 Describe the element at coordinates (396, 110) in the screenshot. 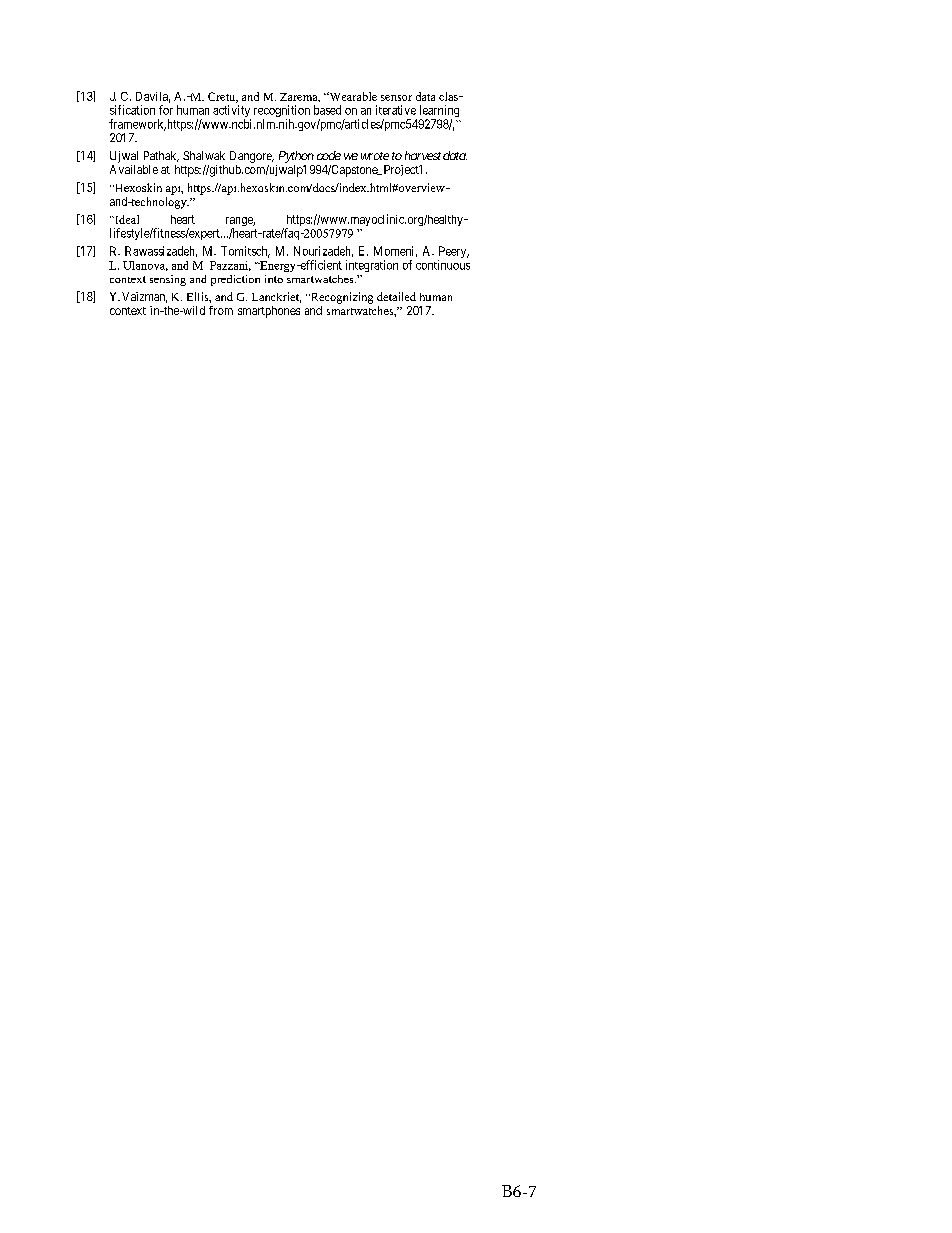

I see `iterative` at that location.
